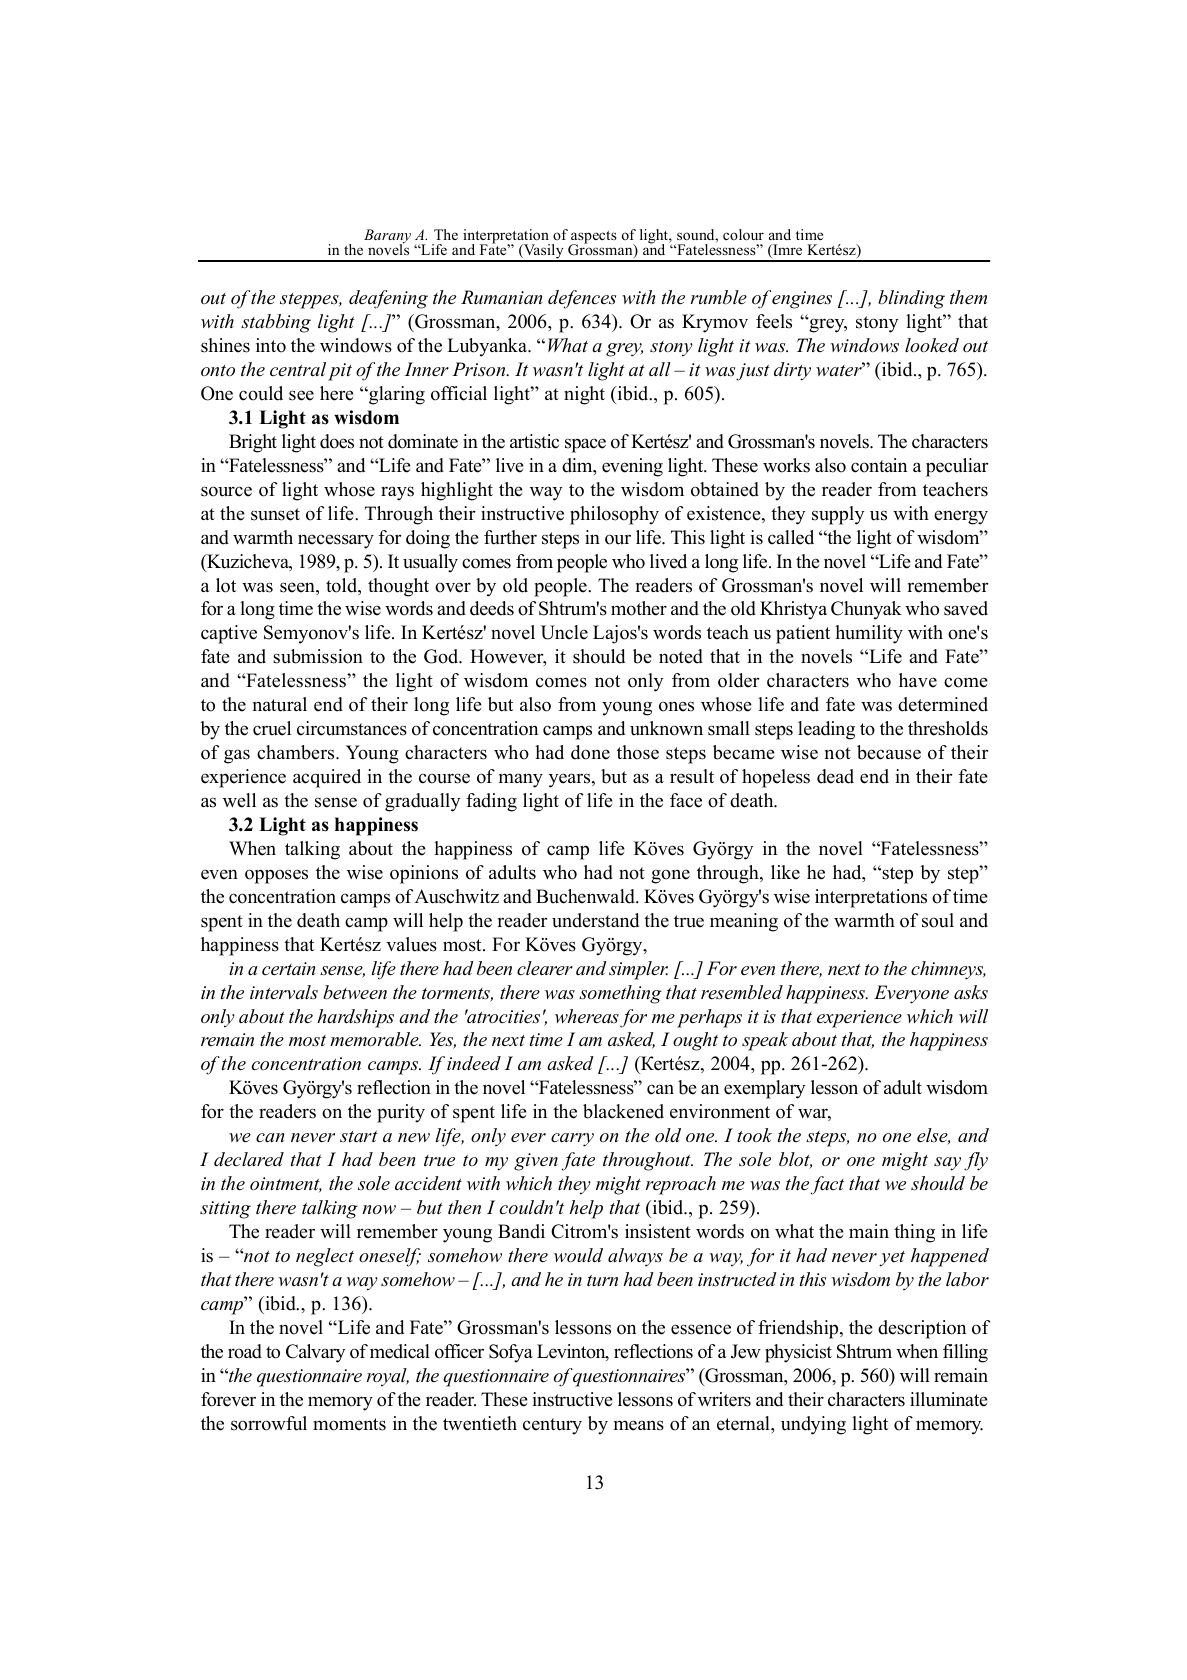 The image size is (1187, 1680). Describe the element at coordinates (639, 1425) in the image. I see `means` at that location.
